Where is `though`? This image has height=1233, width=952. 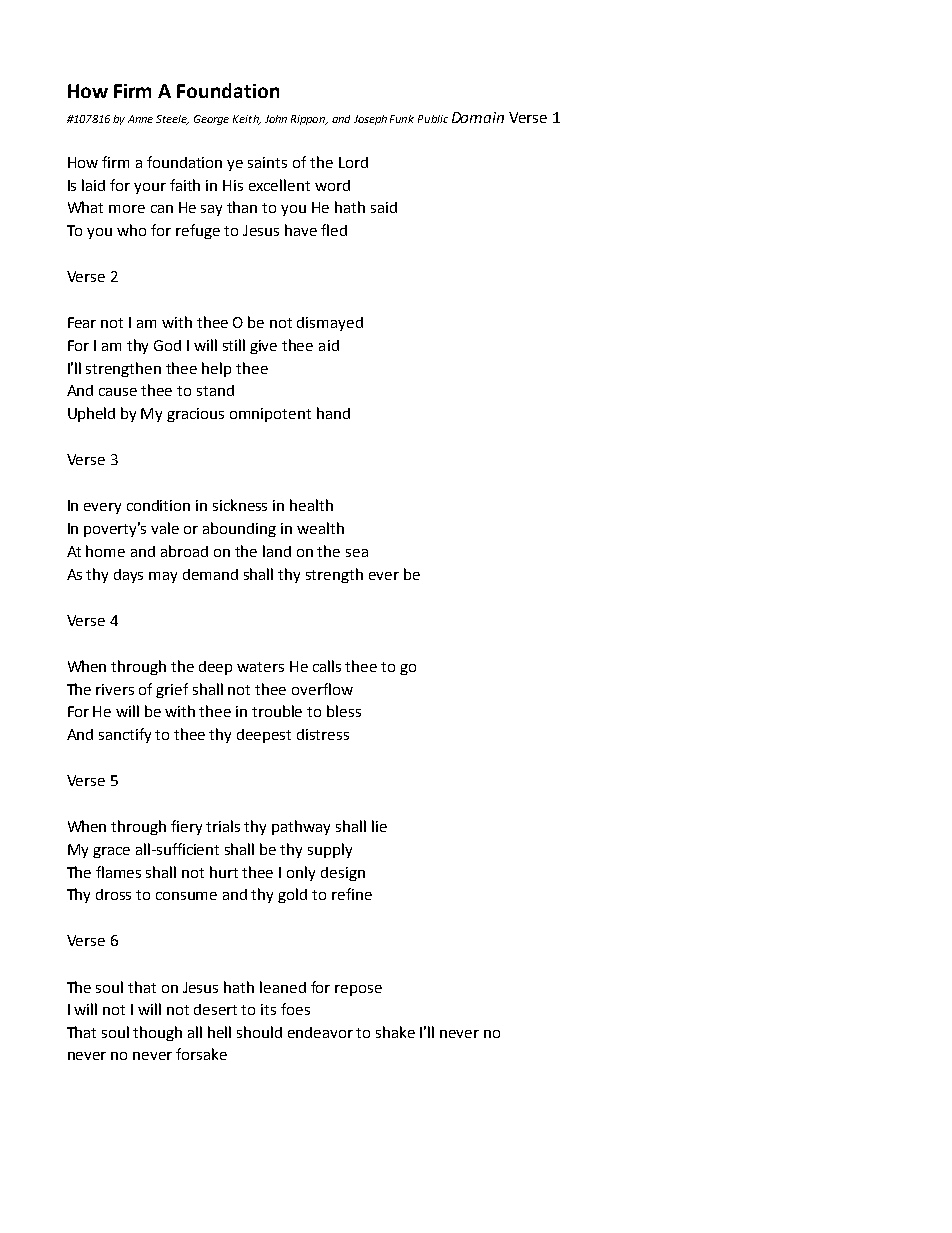 though is located at coordinates (157, 1033).
